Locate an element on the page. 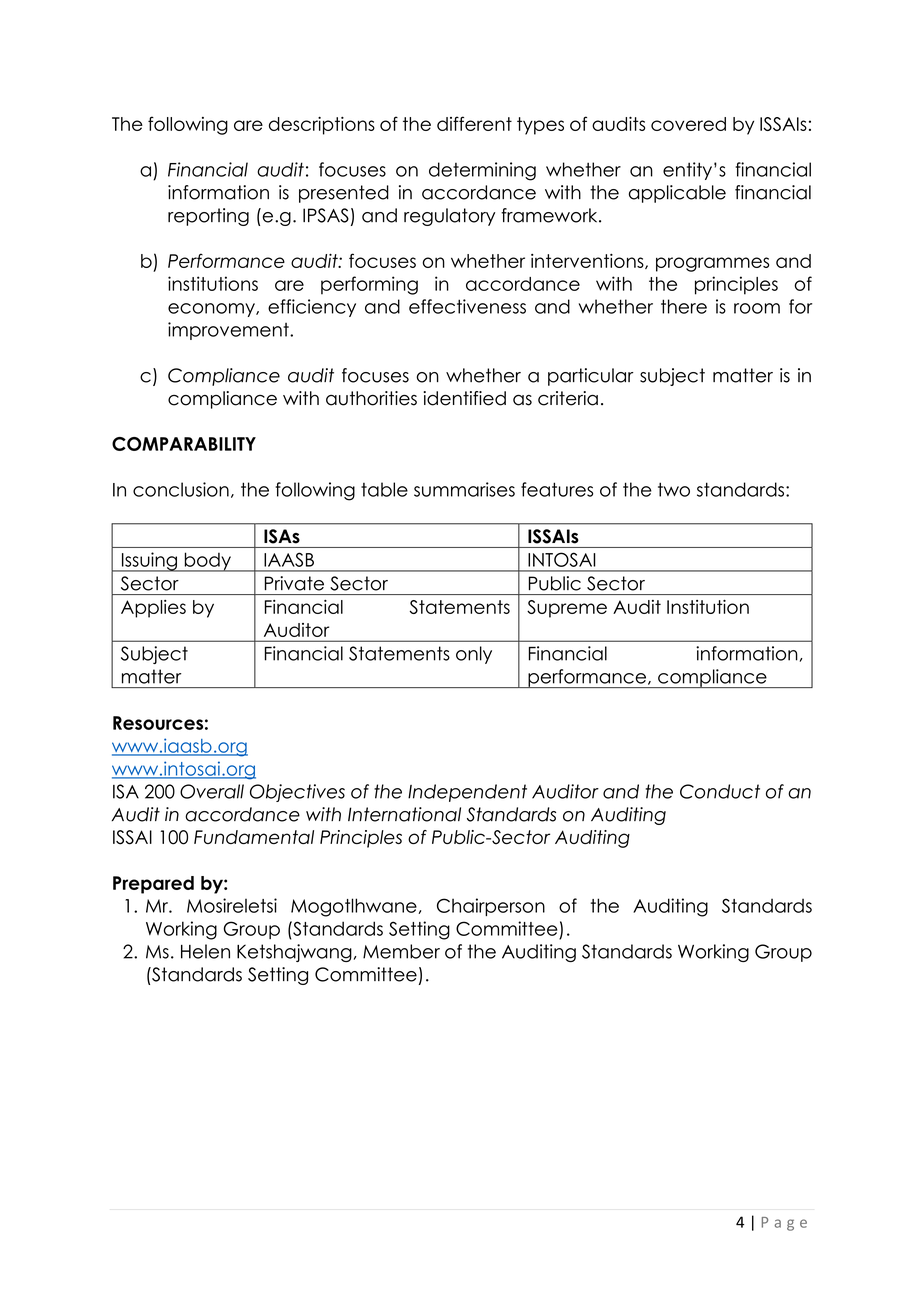  Member is located at coordinates (401, 951).
